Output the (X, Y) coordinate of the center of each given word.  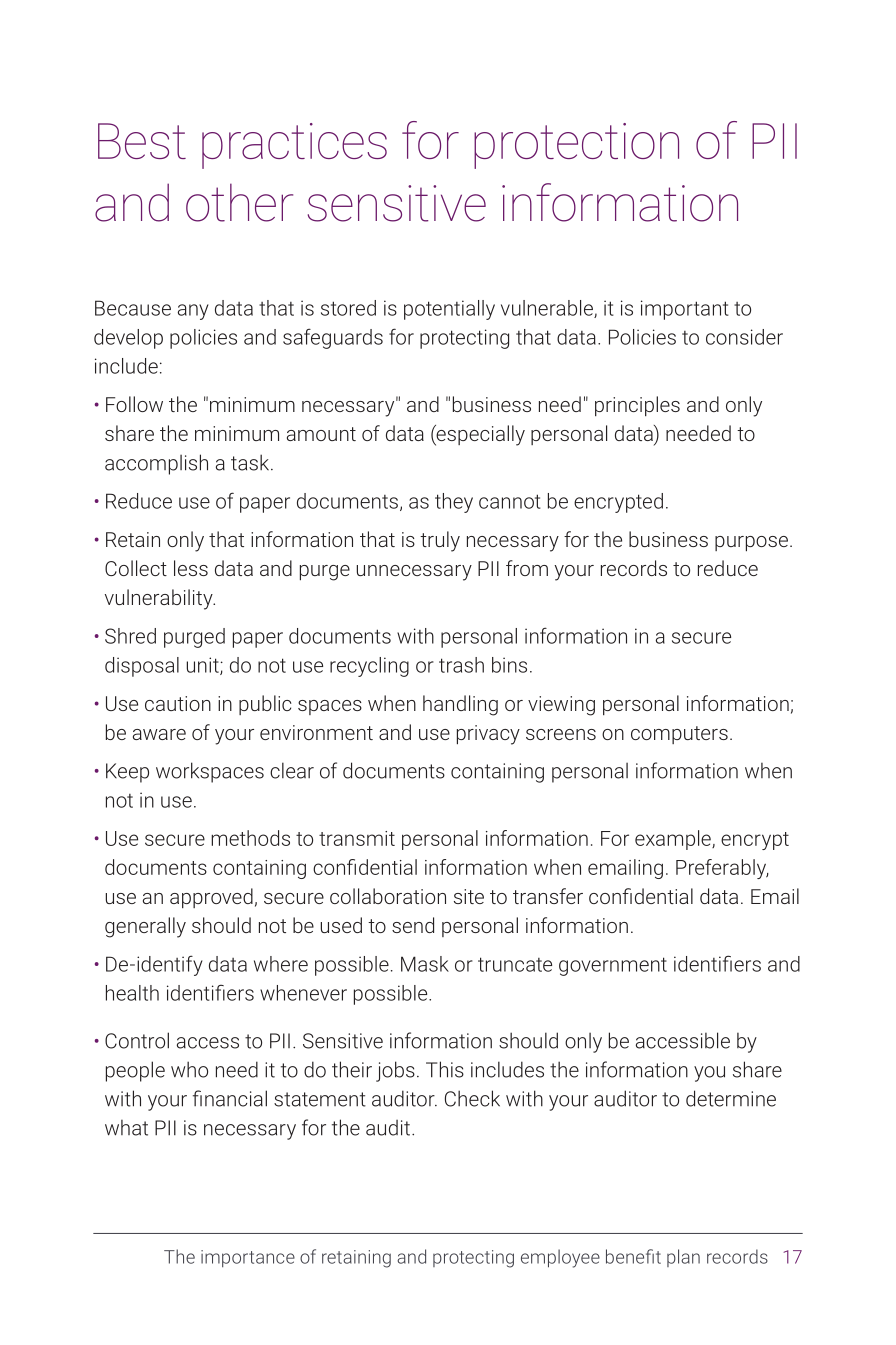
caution (178, 703)
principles (637, 406)
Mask (425, 964)
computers (679, 735)
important (685, 310)
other (239, 202)
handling (460, 705)
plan (683, 1258)
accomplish (156, 464)
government (613, 966)
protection (576, 146)
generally (145, 927)
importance (248, 1258)
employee (560, 1258)
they (454, 503)
